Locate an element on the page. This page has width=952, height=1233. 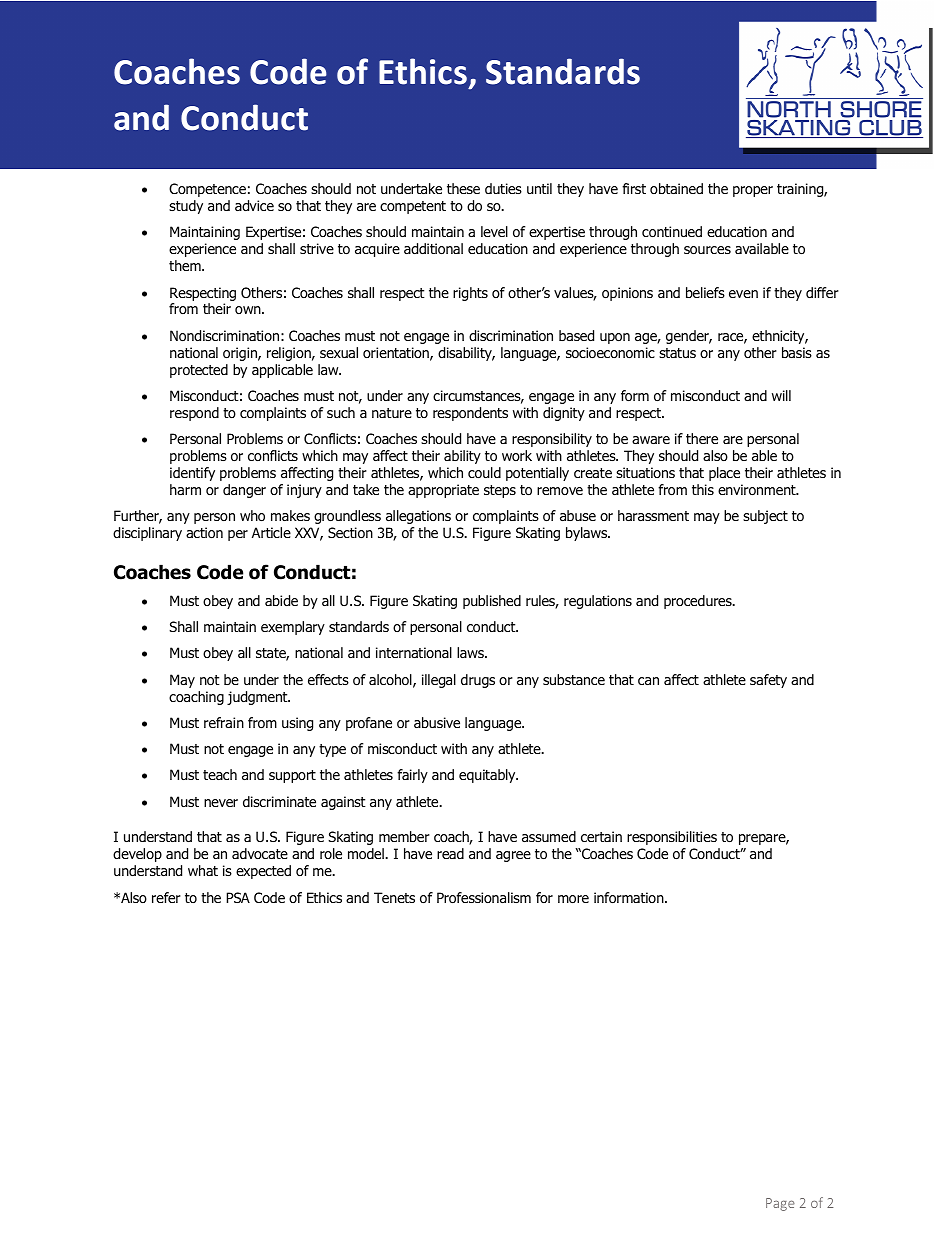
never is located at coordinates (221, 803).
